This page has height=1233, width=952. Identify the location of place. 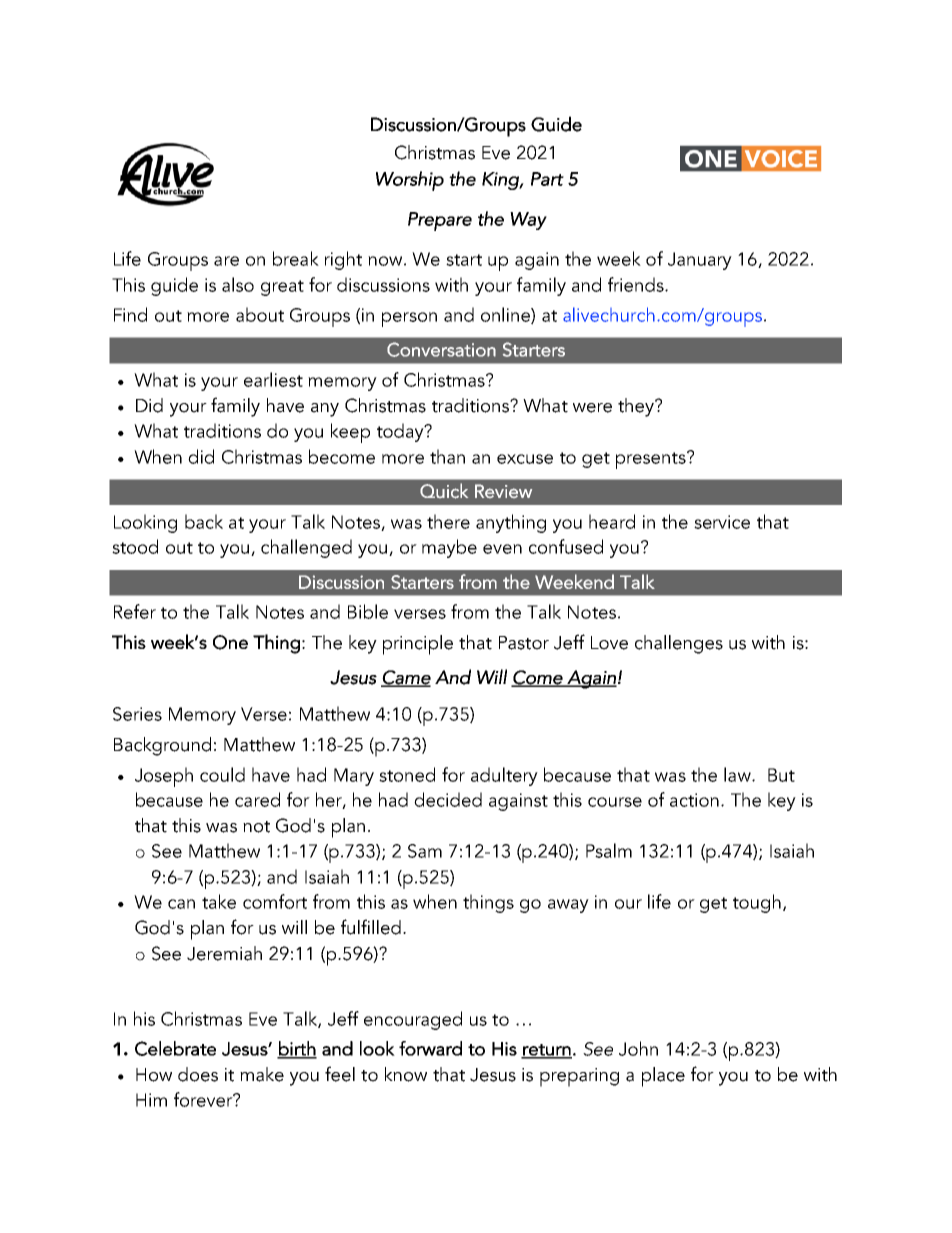
(663, 1077).
